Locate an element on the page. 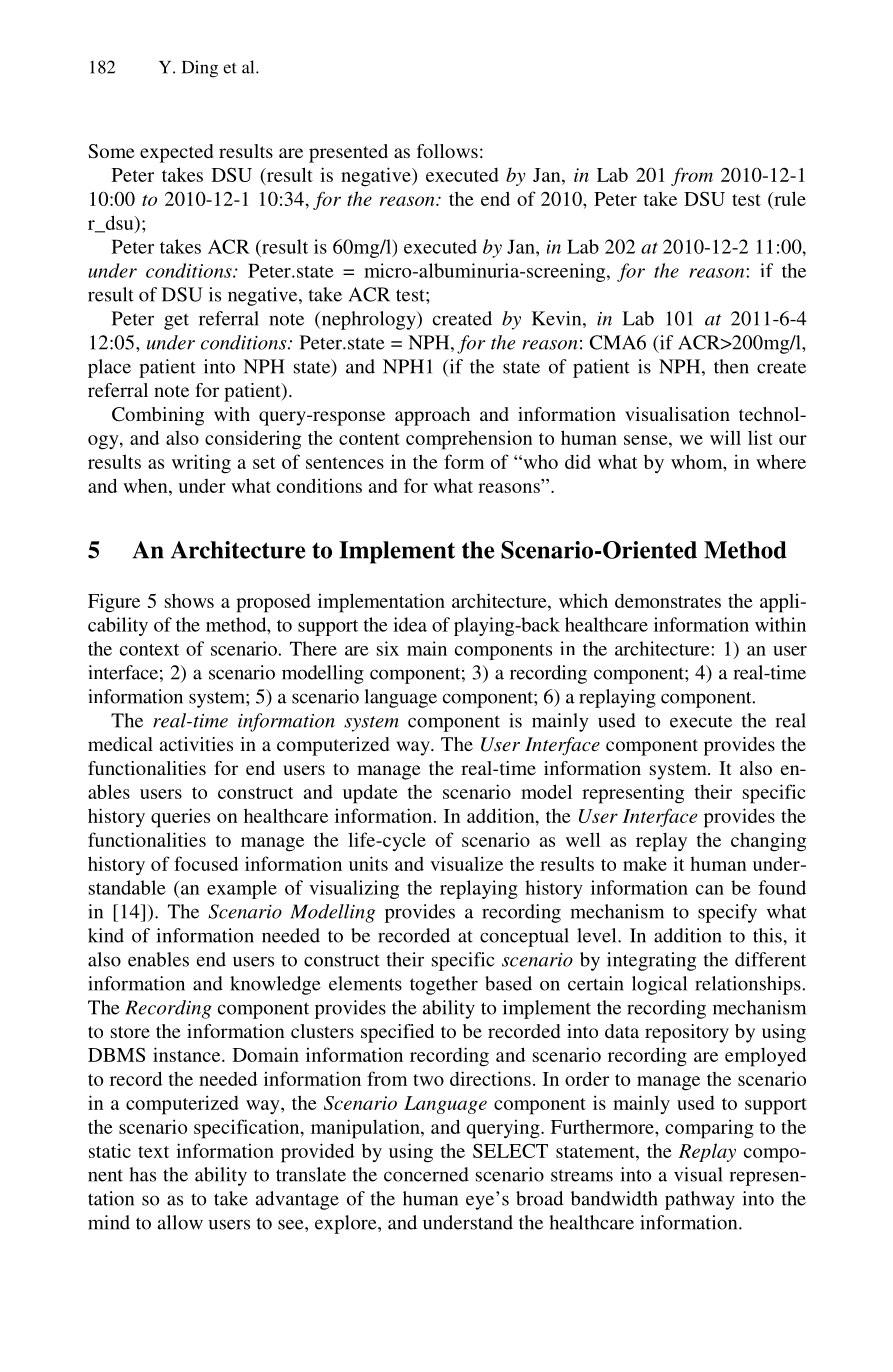 The image size is (893, 1372). allow is located at coordinates (180, 1222).
